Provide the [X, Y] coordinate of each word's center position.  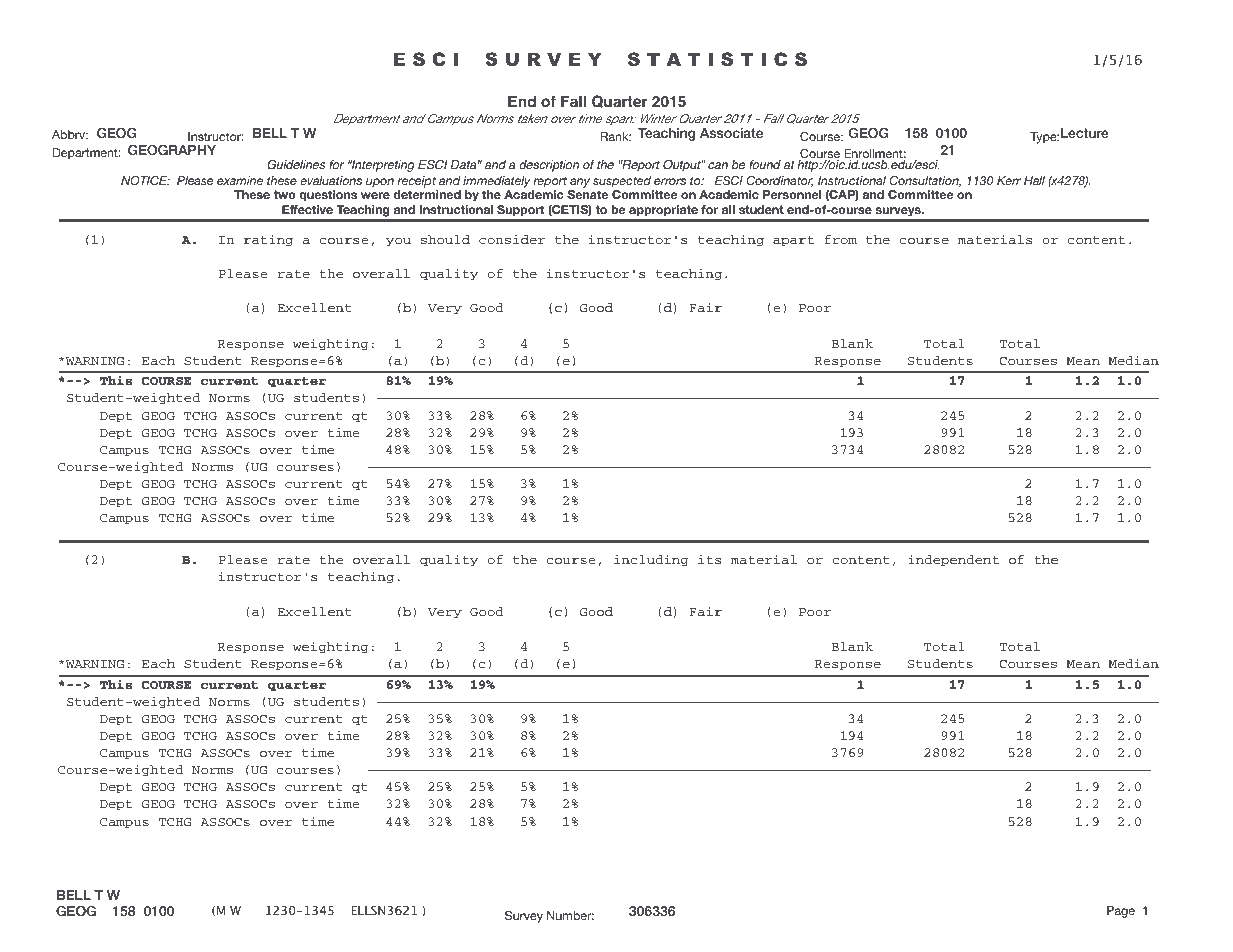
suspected [622, 182]
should [445, 239]
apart [793, 241]
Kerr [1009, 180]
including [651, 560]
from [841, 239]
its [709, 559]
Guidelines [296, 165]
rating [268, 240]
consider [512, 239]
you [398, 242]
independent [953, 560]
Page [1121, 912]
